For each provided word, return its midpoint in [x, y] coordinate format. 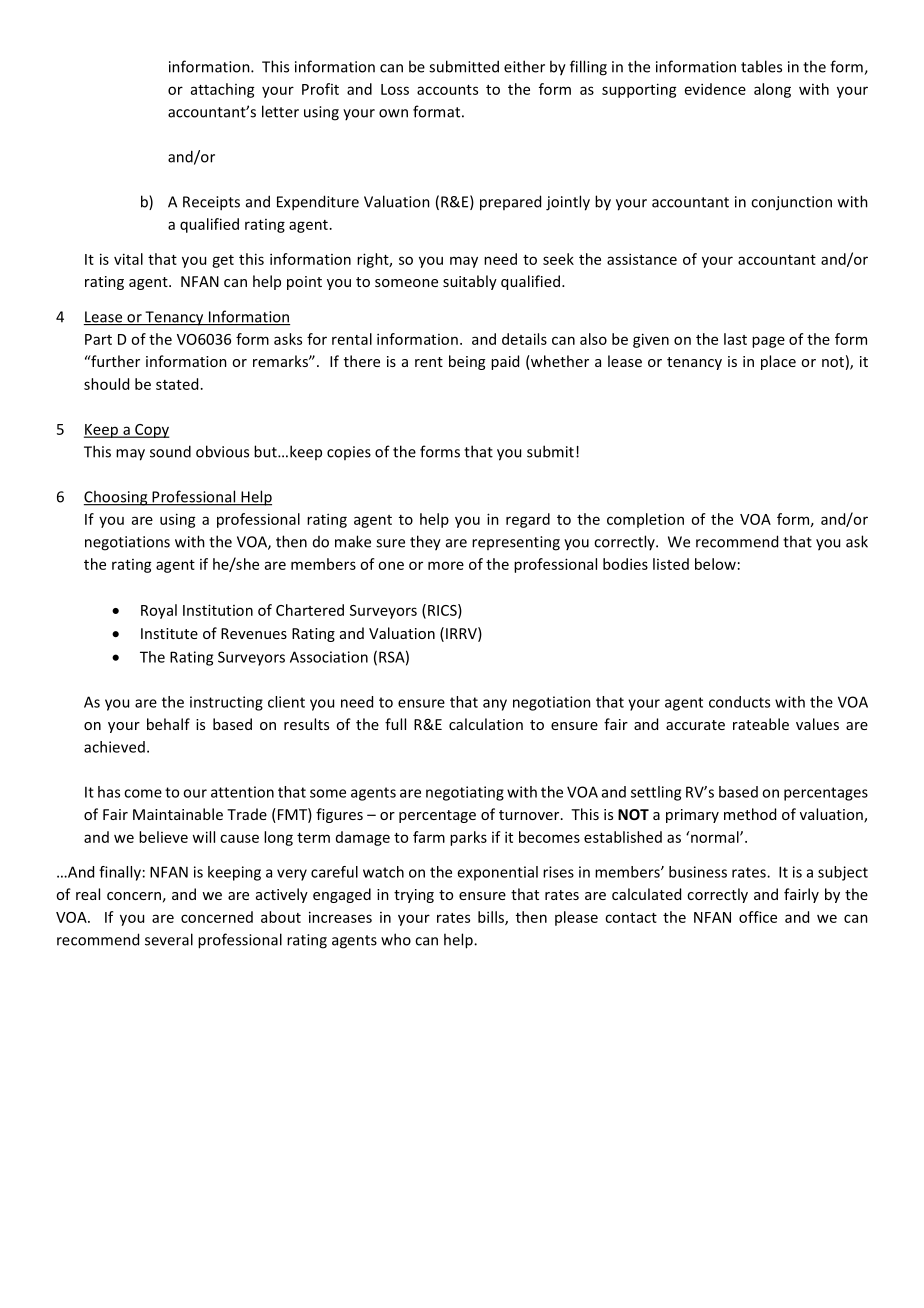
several [169, 939]
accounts [447, 90]
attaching [223, 90]
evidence [715, 89]
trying [414, 896]
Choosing [117, 498]
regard [528, 520]
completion [645, 520]
